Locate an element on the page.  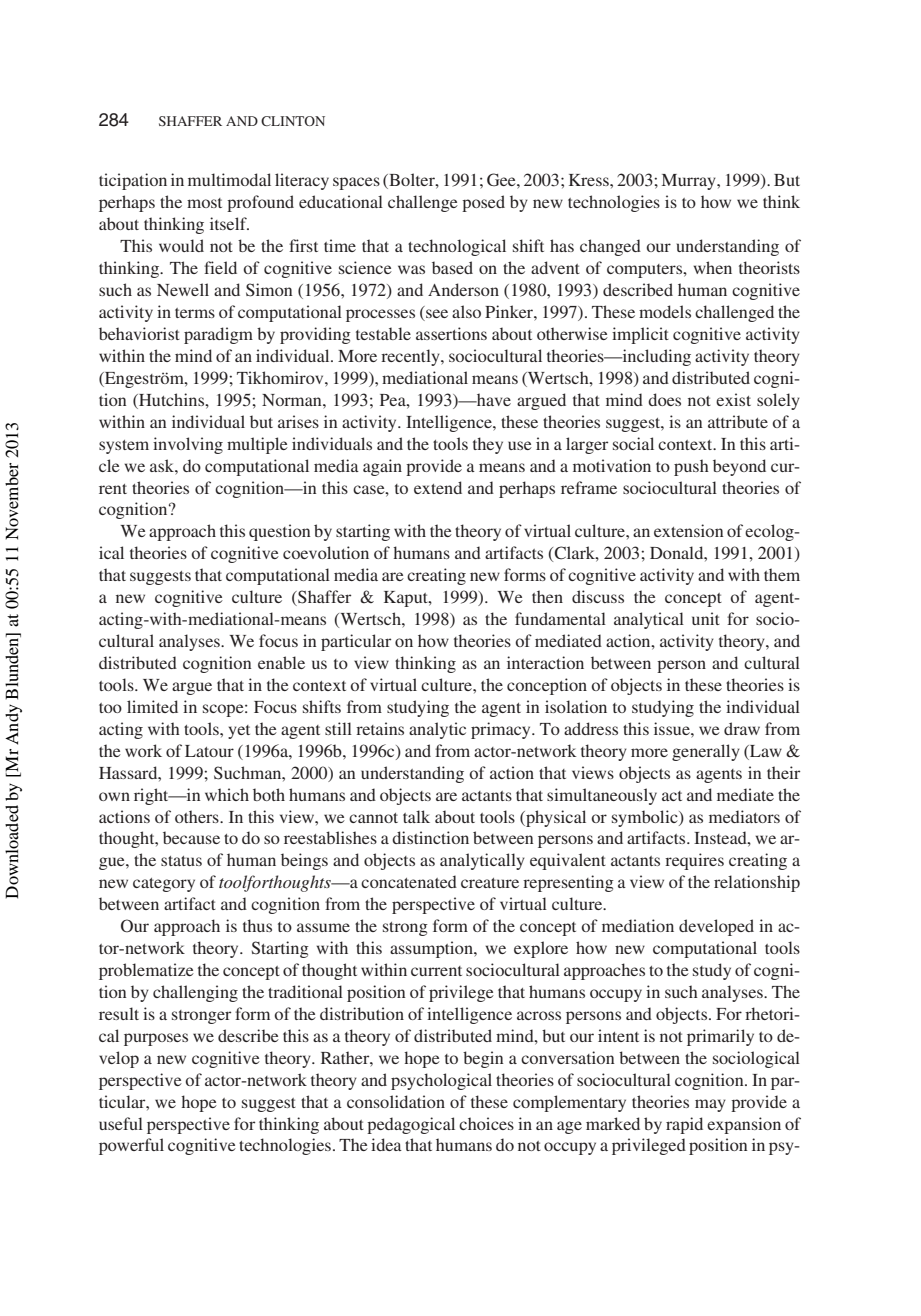
which is located at coordinates (227, 794).
